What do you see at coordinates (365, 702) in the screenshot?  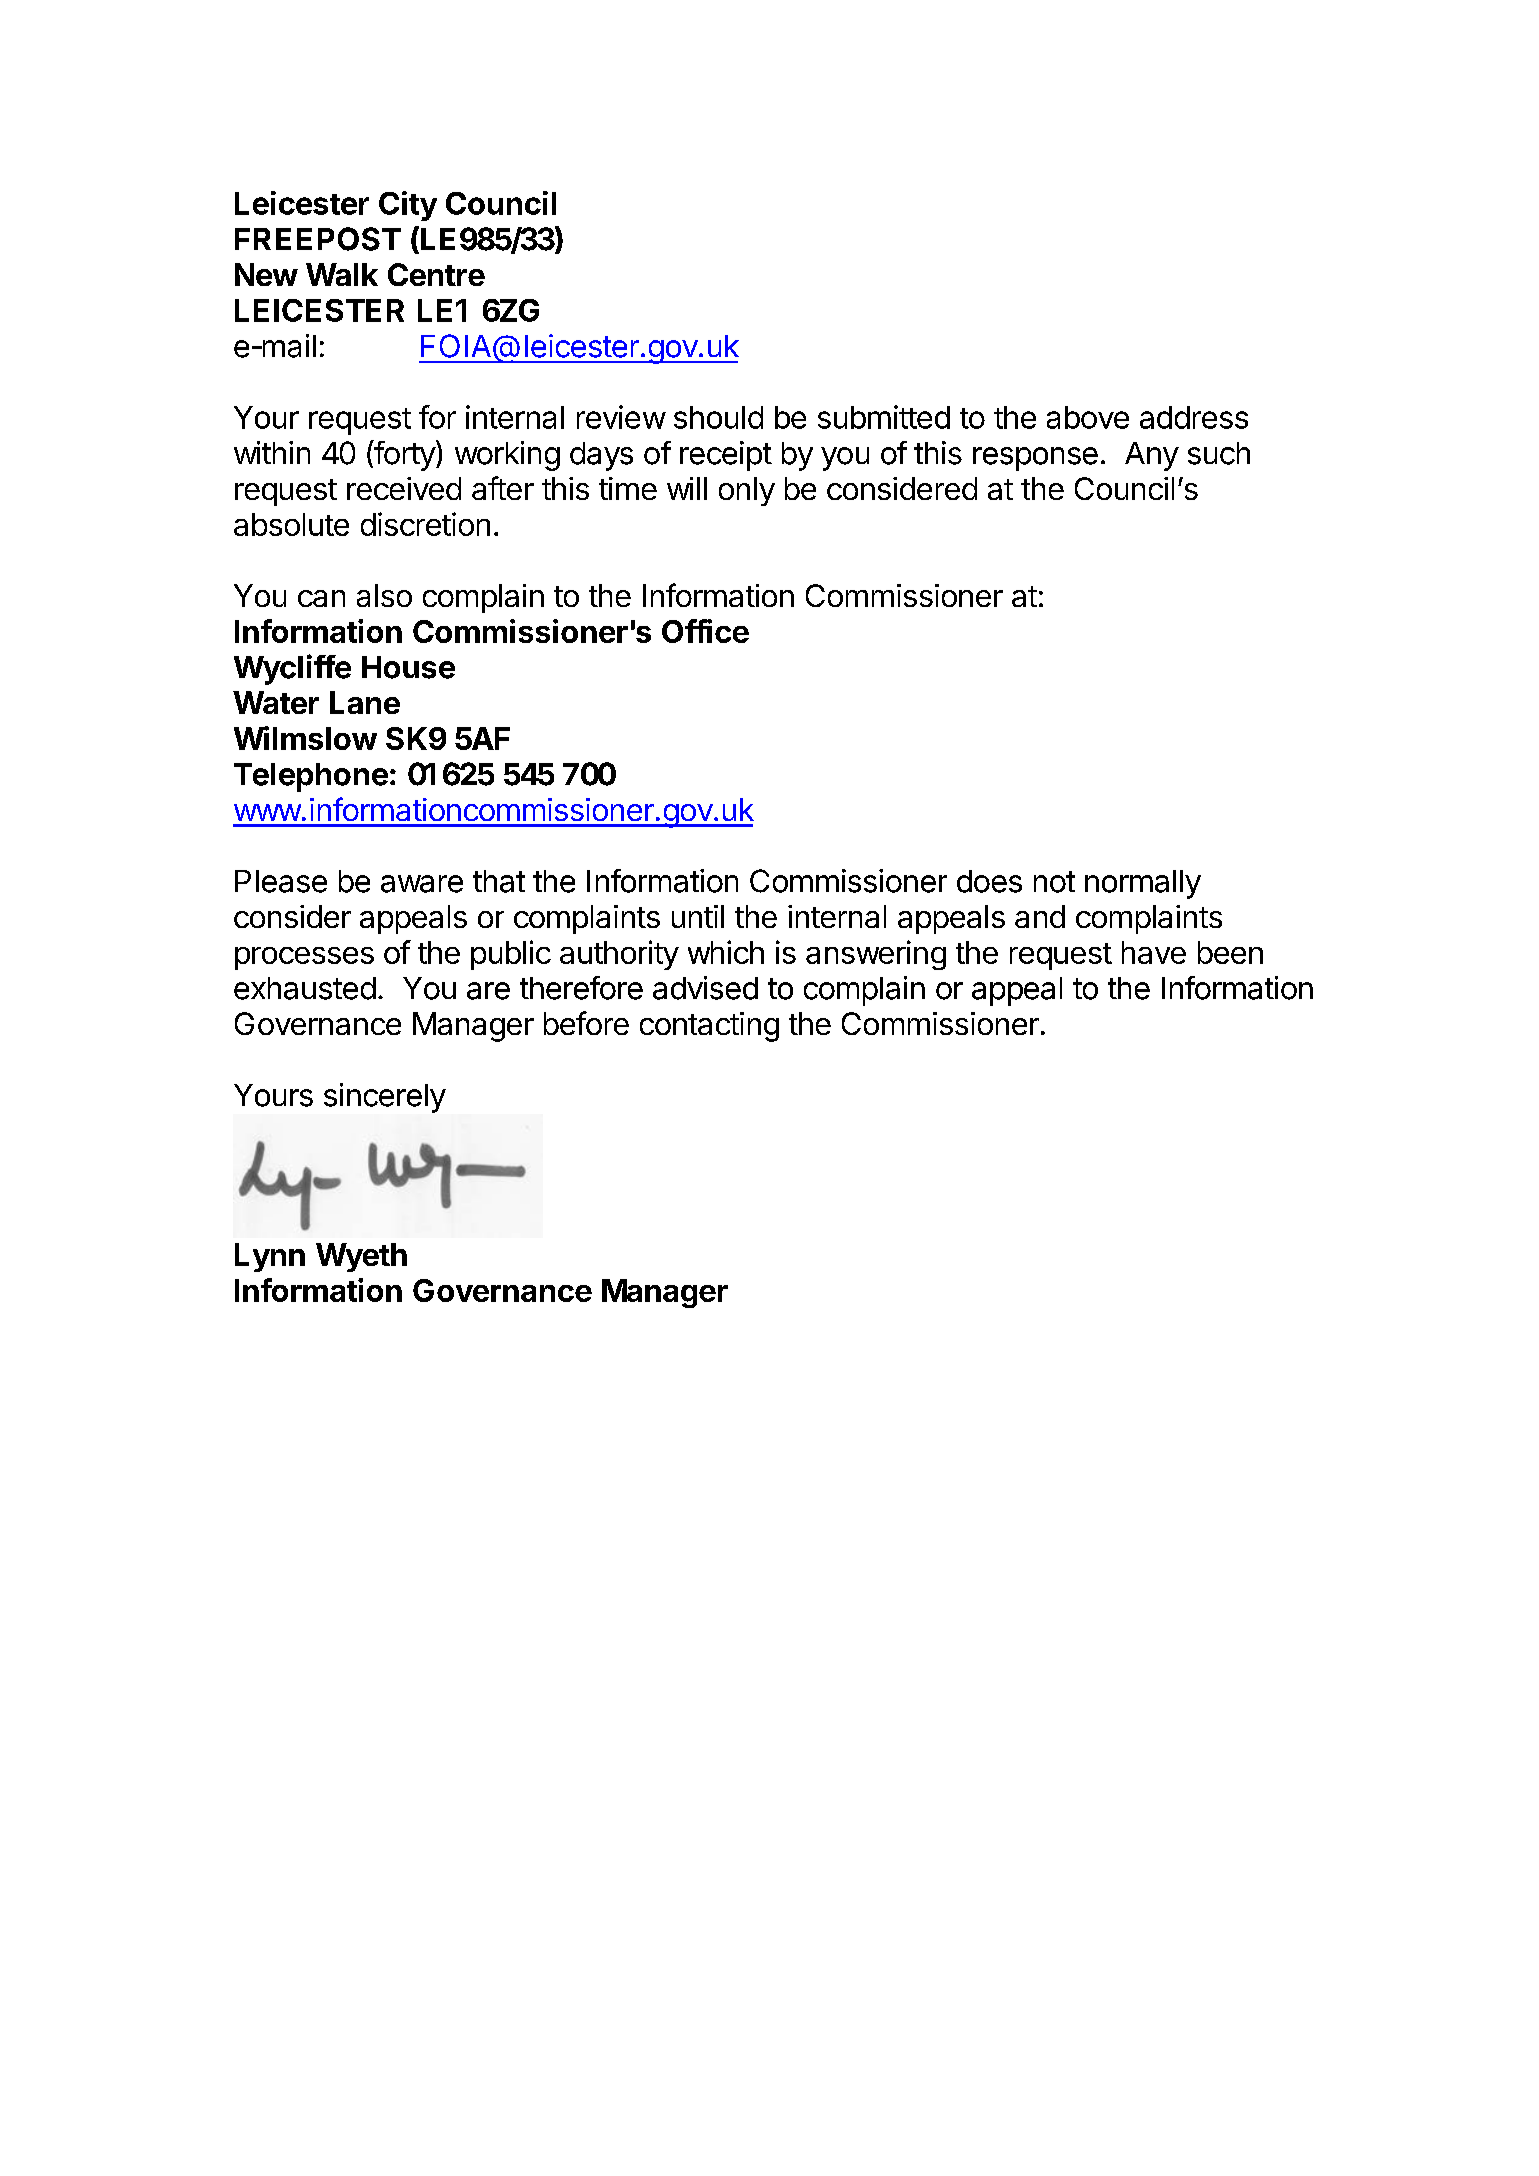 I see `Lane` at bounding box center [365, 702].
